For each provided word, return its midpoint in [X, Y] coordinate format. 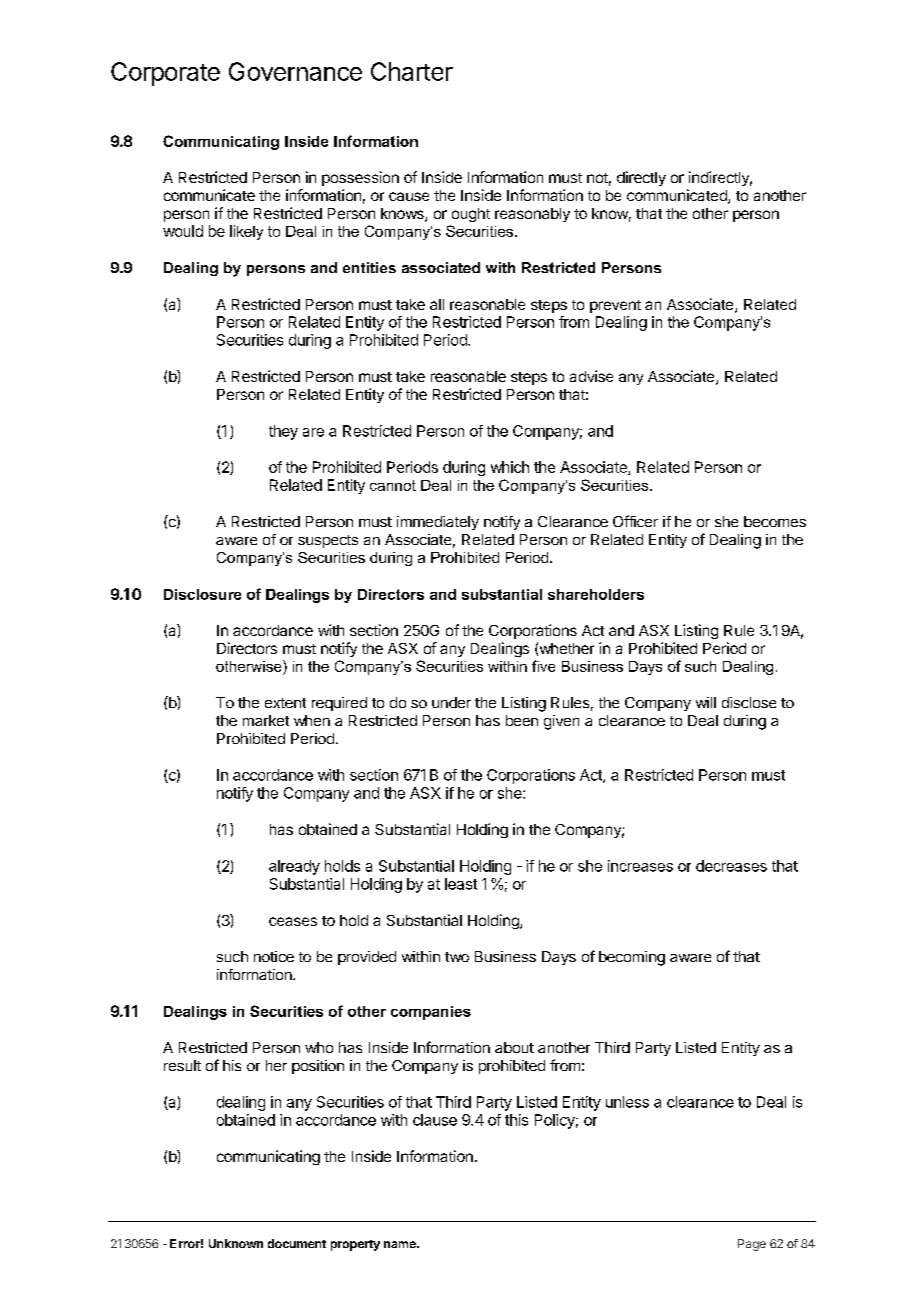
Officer [635, 521]
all [437, 304]
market [266, 720]
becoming [632, 958]
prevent [615, 306]
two [457, 957]
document [297, 1243]
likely [246, 232]
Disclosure [202, 594]
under [451, 702]
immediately [438, 523]
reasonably [532, 215]
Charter [412, 71]
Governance [295, 71]
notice [274, 956]
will [706, 702]
